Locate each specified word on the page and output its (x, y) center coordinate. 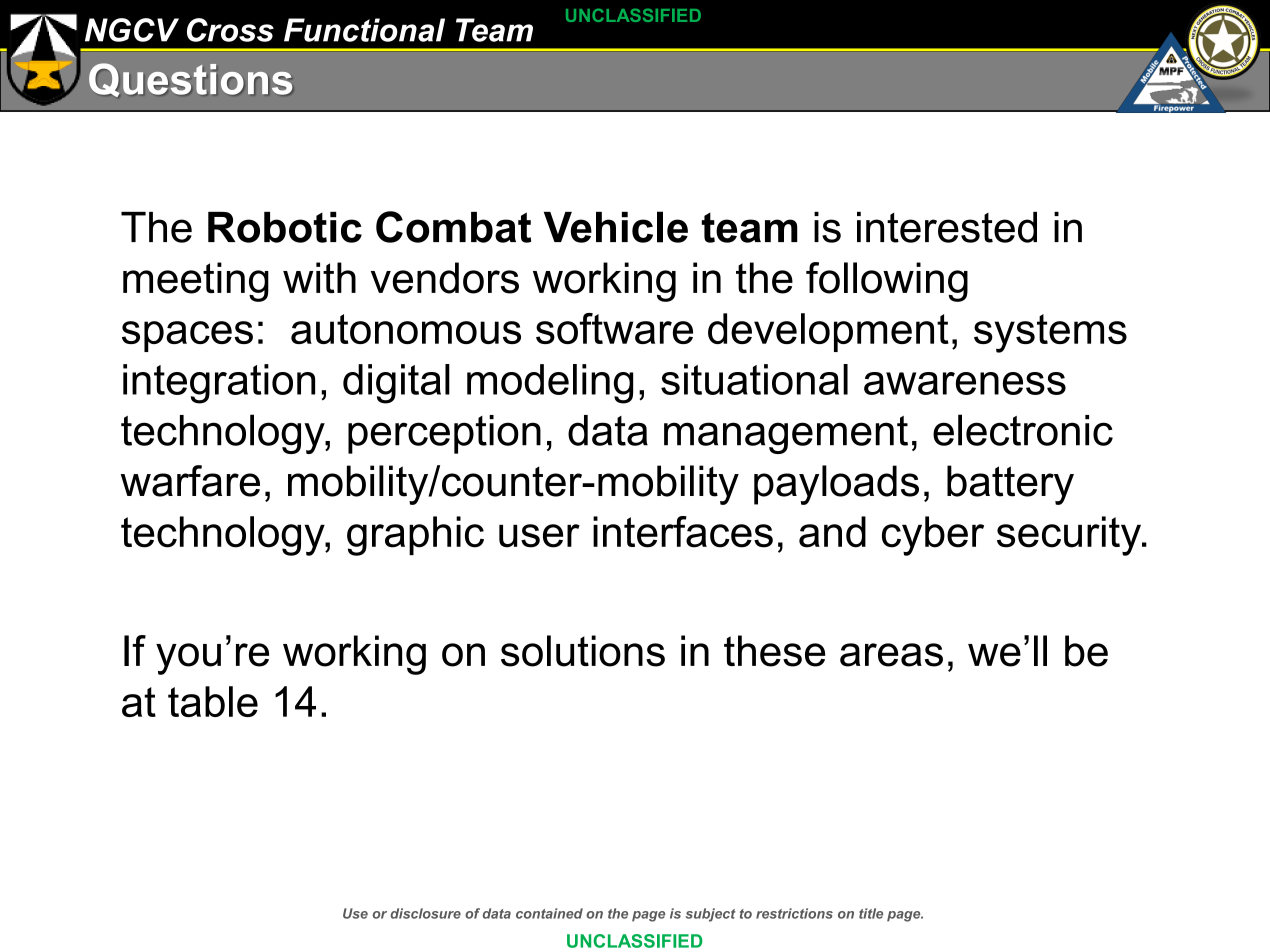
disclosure (425, 913)
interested (947, 227)
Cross (230, 30)
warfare (190, 481)
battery (1010, 485)
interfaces (683, 532)
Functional (364, 30)
